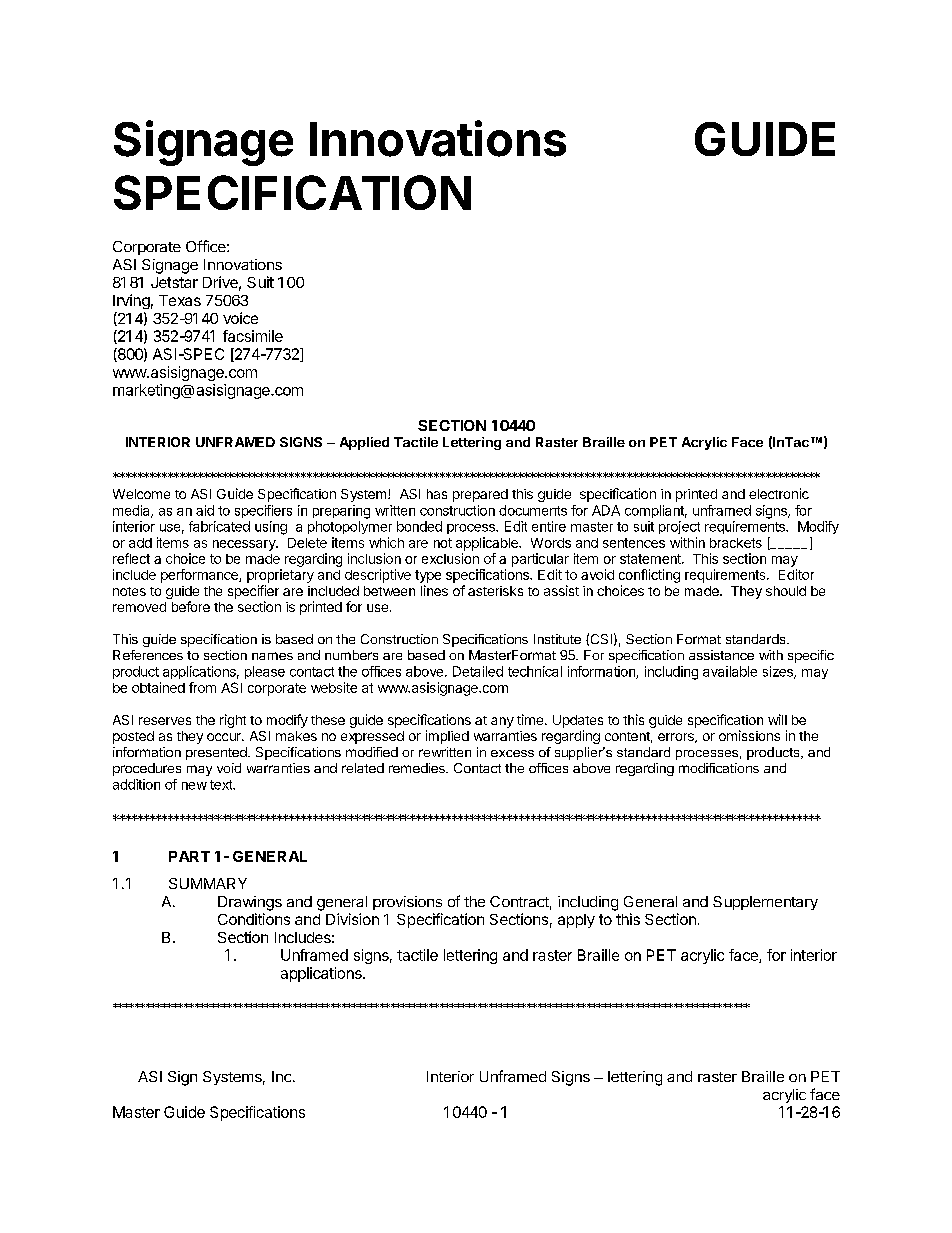 The width and height of the page is (952, 1233). I want to click on project, so click(679, 527).
